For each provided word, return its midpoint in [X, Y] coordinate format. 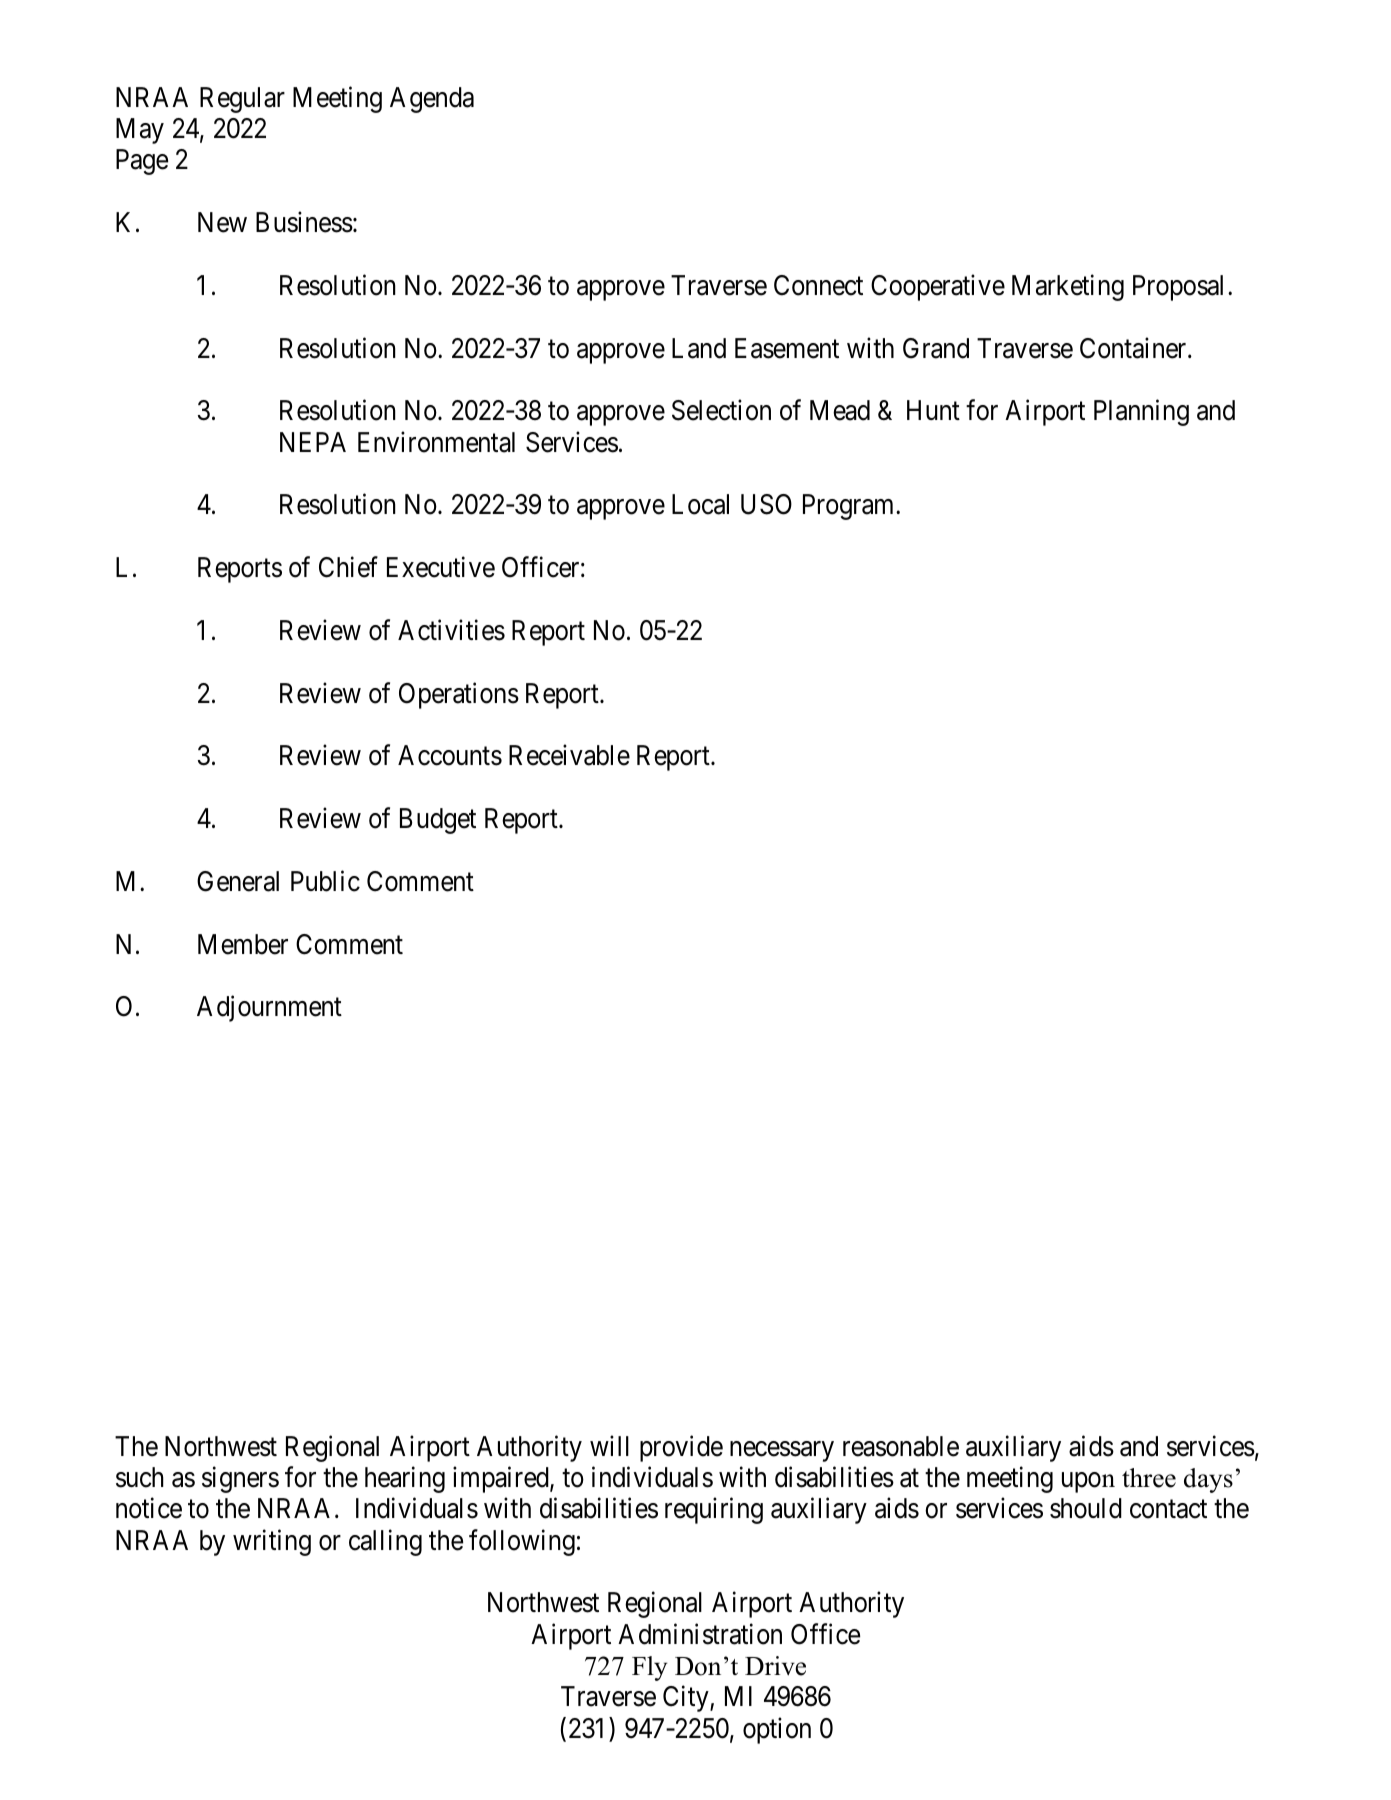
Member [243, 944]
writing [272, 1542]
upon [1088, 1482]
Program [850, 507]
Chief [348, 567]
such [140, 1477]
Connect [818, 285]
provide [681, 1448]
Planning [1141, 413]
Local [700, 504]
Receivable [569, 755]
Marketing [1068, 287]
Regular [242, 100]
